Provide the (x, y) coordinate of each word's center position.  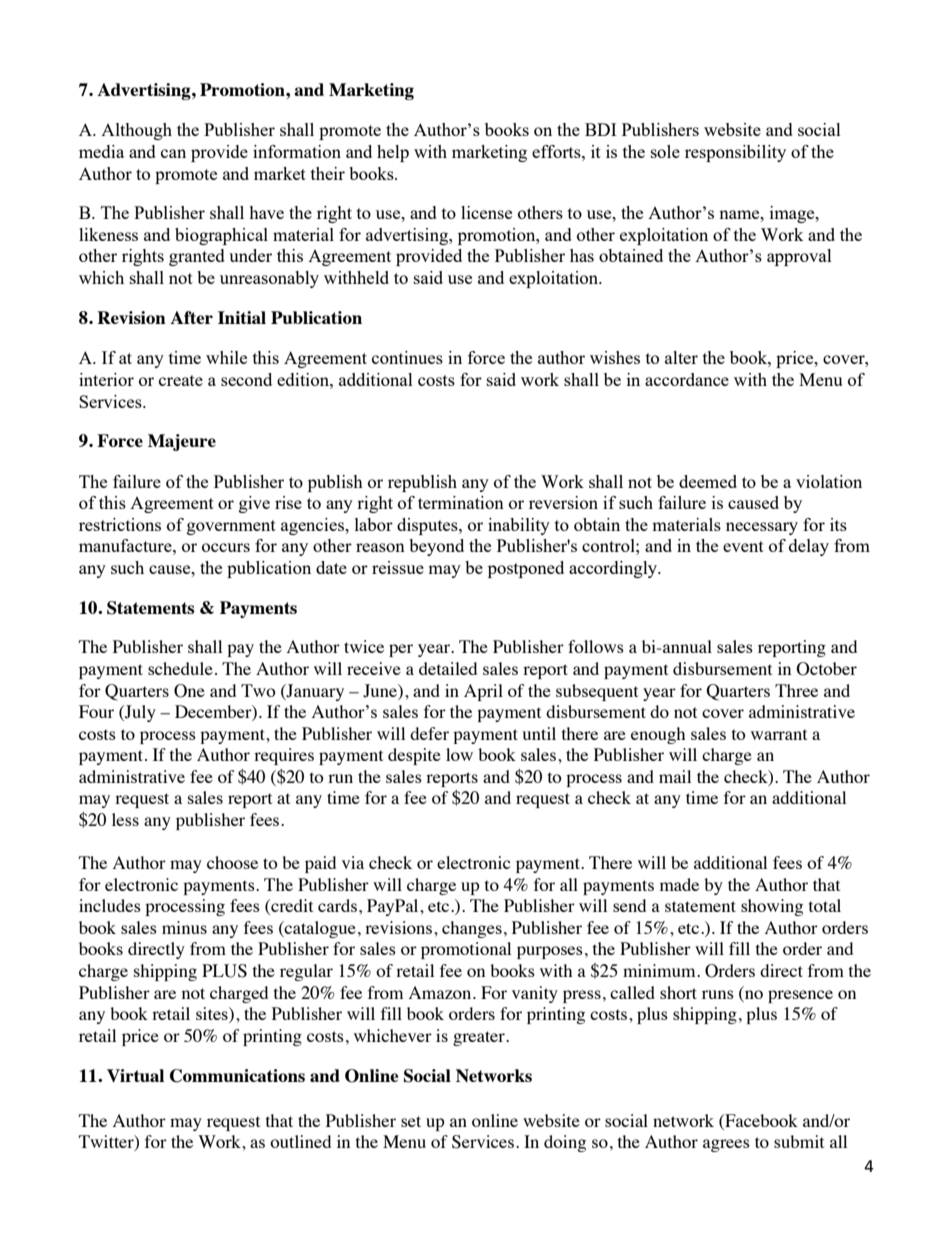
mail (675, 776)
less (125, 819)
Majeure (182, 442)
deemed (708, 481)
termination (461, 502)
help (393, 153)
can (173, 153)
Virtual (135, 1075)
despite (414, 756)
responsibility (735, 153)
